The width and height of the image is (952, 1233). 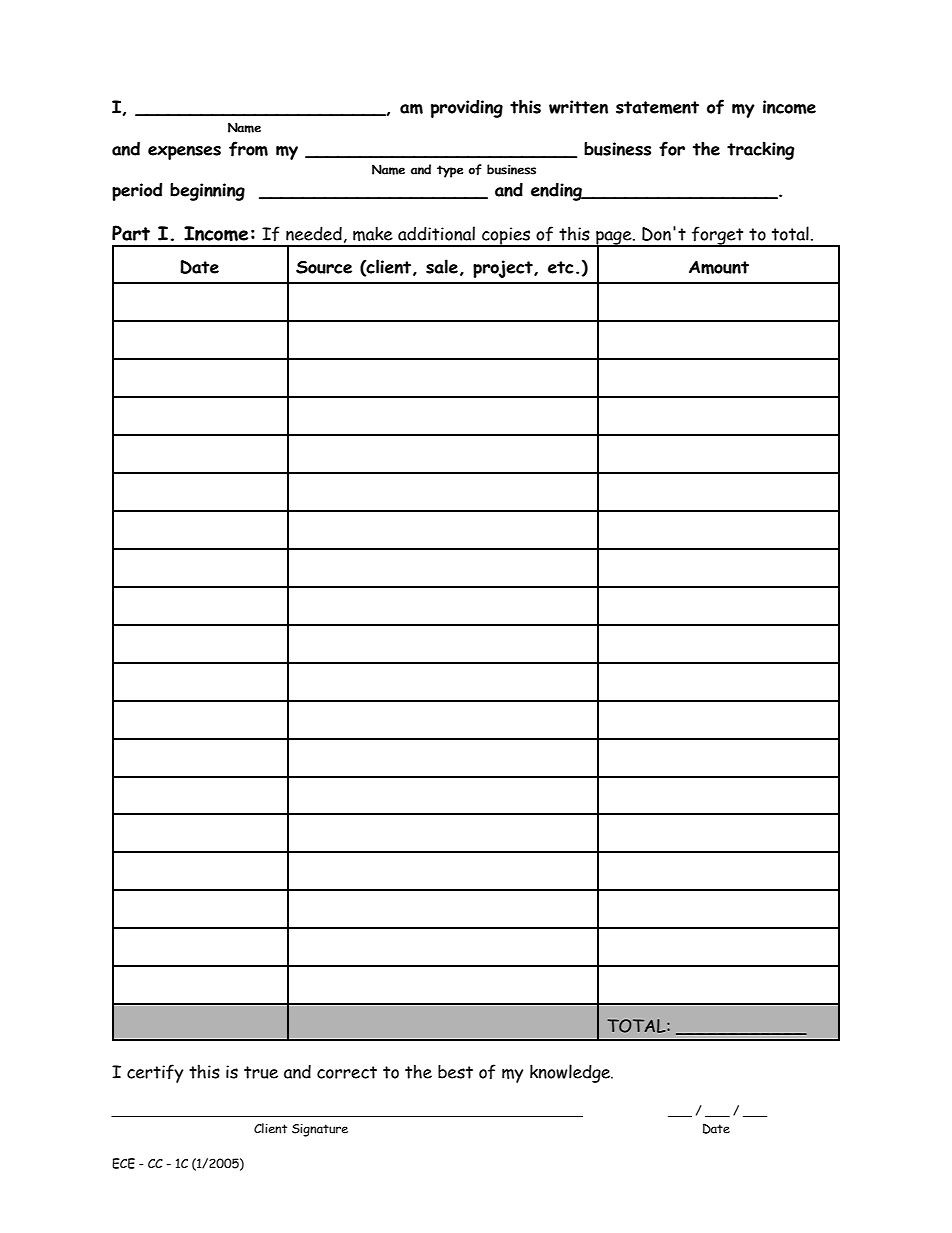 I want to click on correct, so click(x=347, y=1072).
